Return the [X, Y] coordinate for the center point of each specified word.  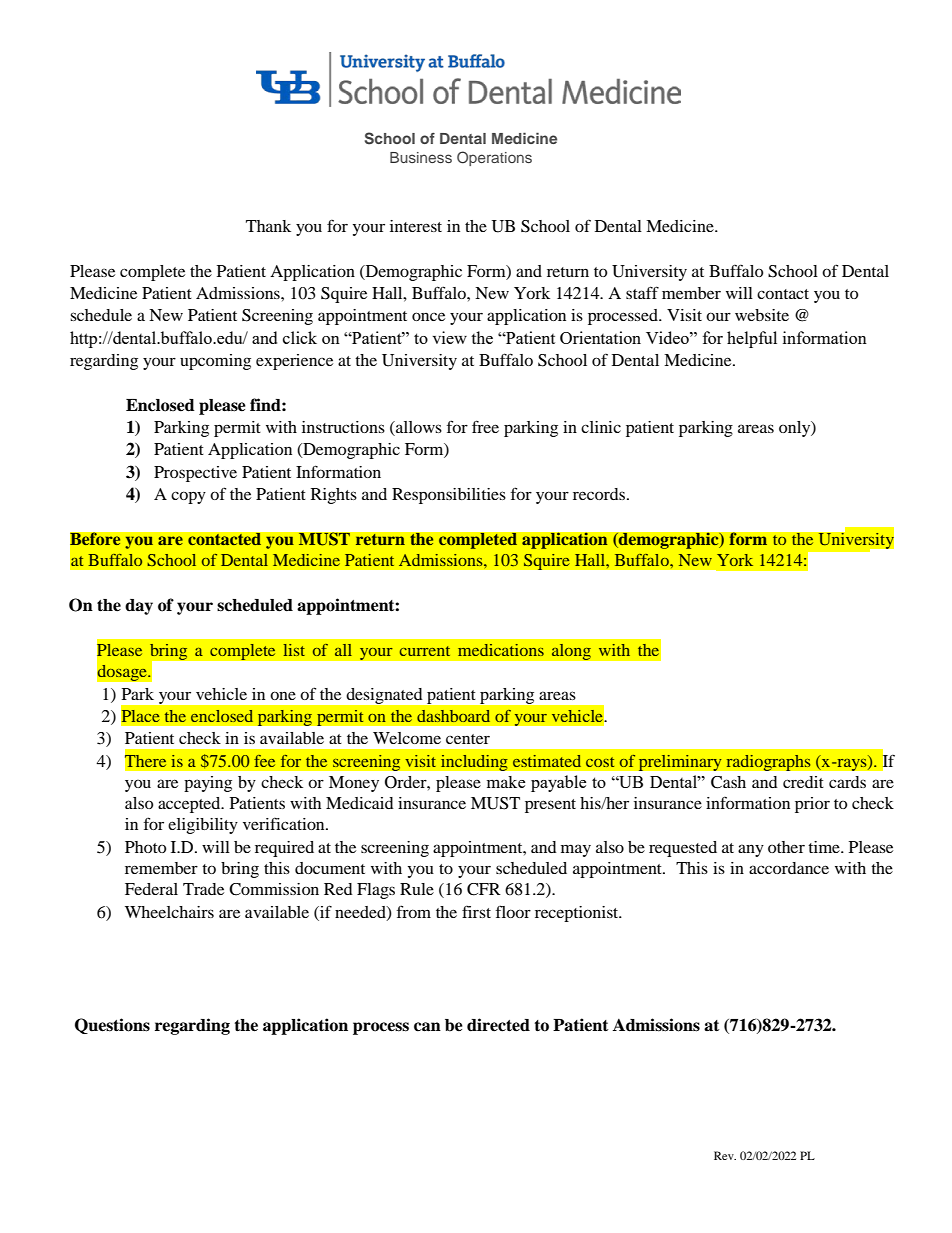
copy [188, 497]
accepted [190, 805]
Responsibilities [449, 496]
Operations [494, 158]
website [762, 315]
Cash [728, 782]
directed [498, 1025]
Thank [268, 226]
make [506, 782]
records [600, 494]
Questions [112, 1026]
